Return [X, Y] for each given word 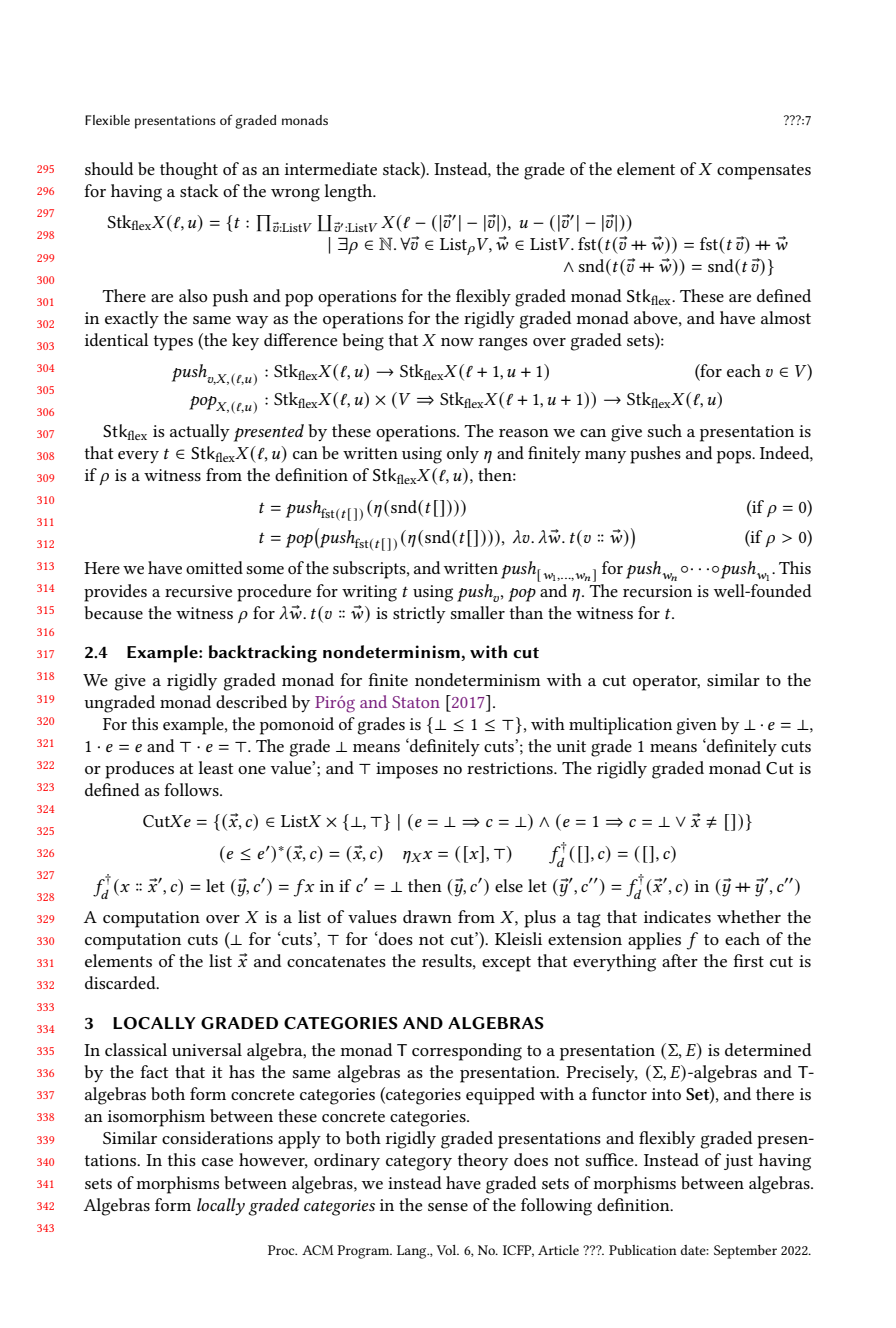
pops [735, 457]
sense [448, 1207]
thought [189, 171]
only [463, 455]
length [349, 193]
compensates [764, 172]
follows [192, 789]
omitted [214, 567]
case [217, 1162]
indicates [677, 916]
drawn [427, 916]
